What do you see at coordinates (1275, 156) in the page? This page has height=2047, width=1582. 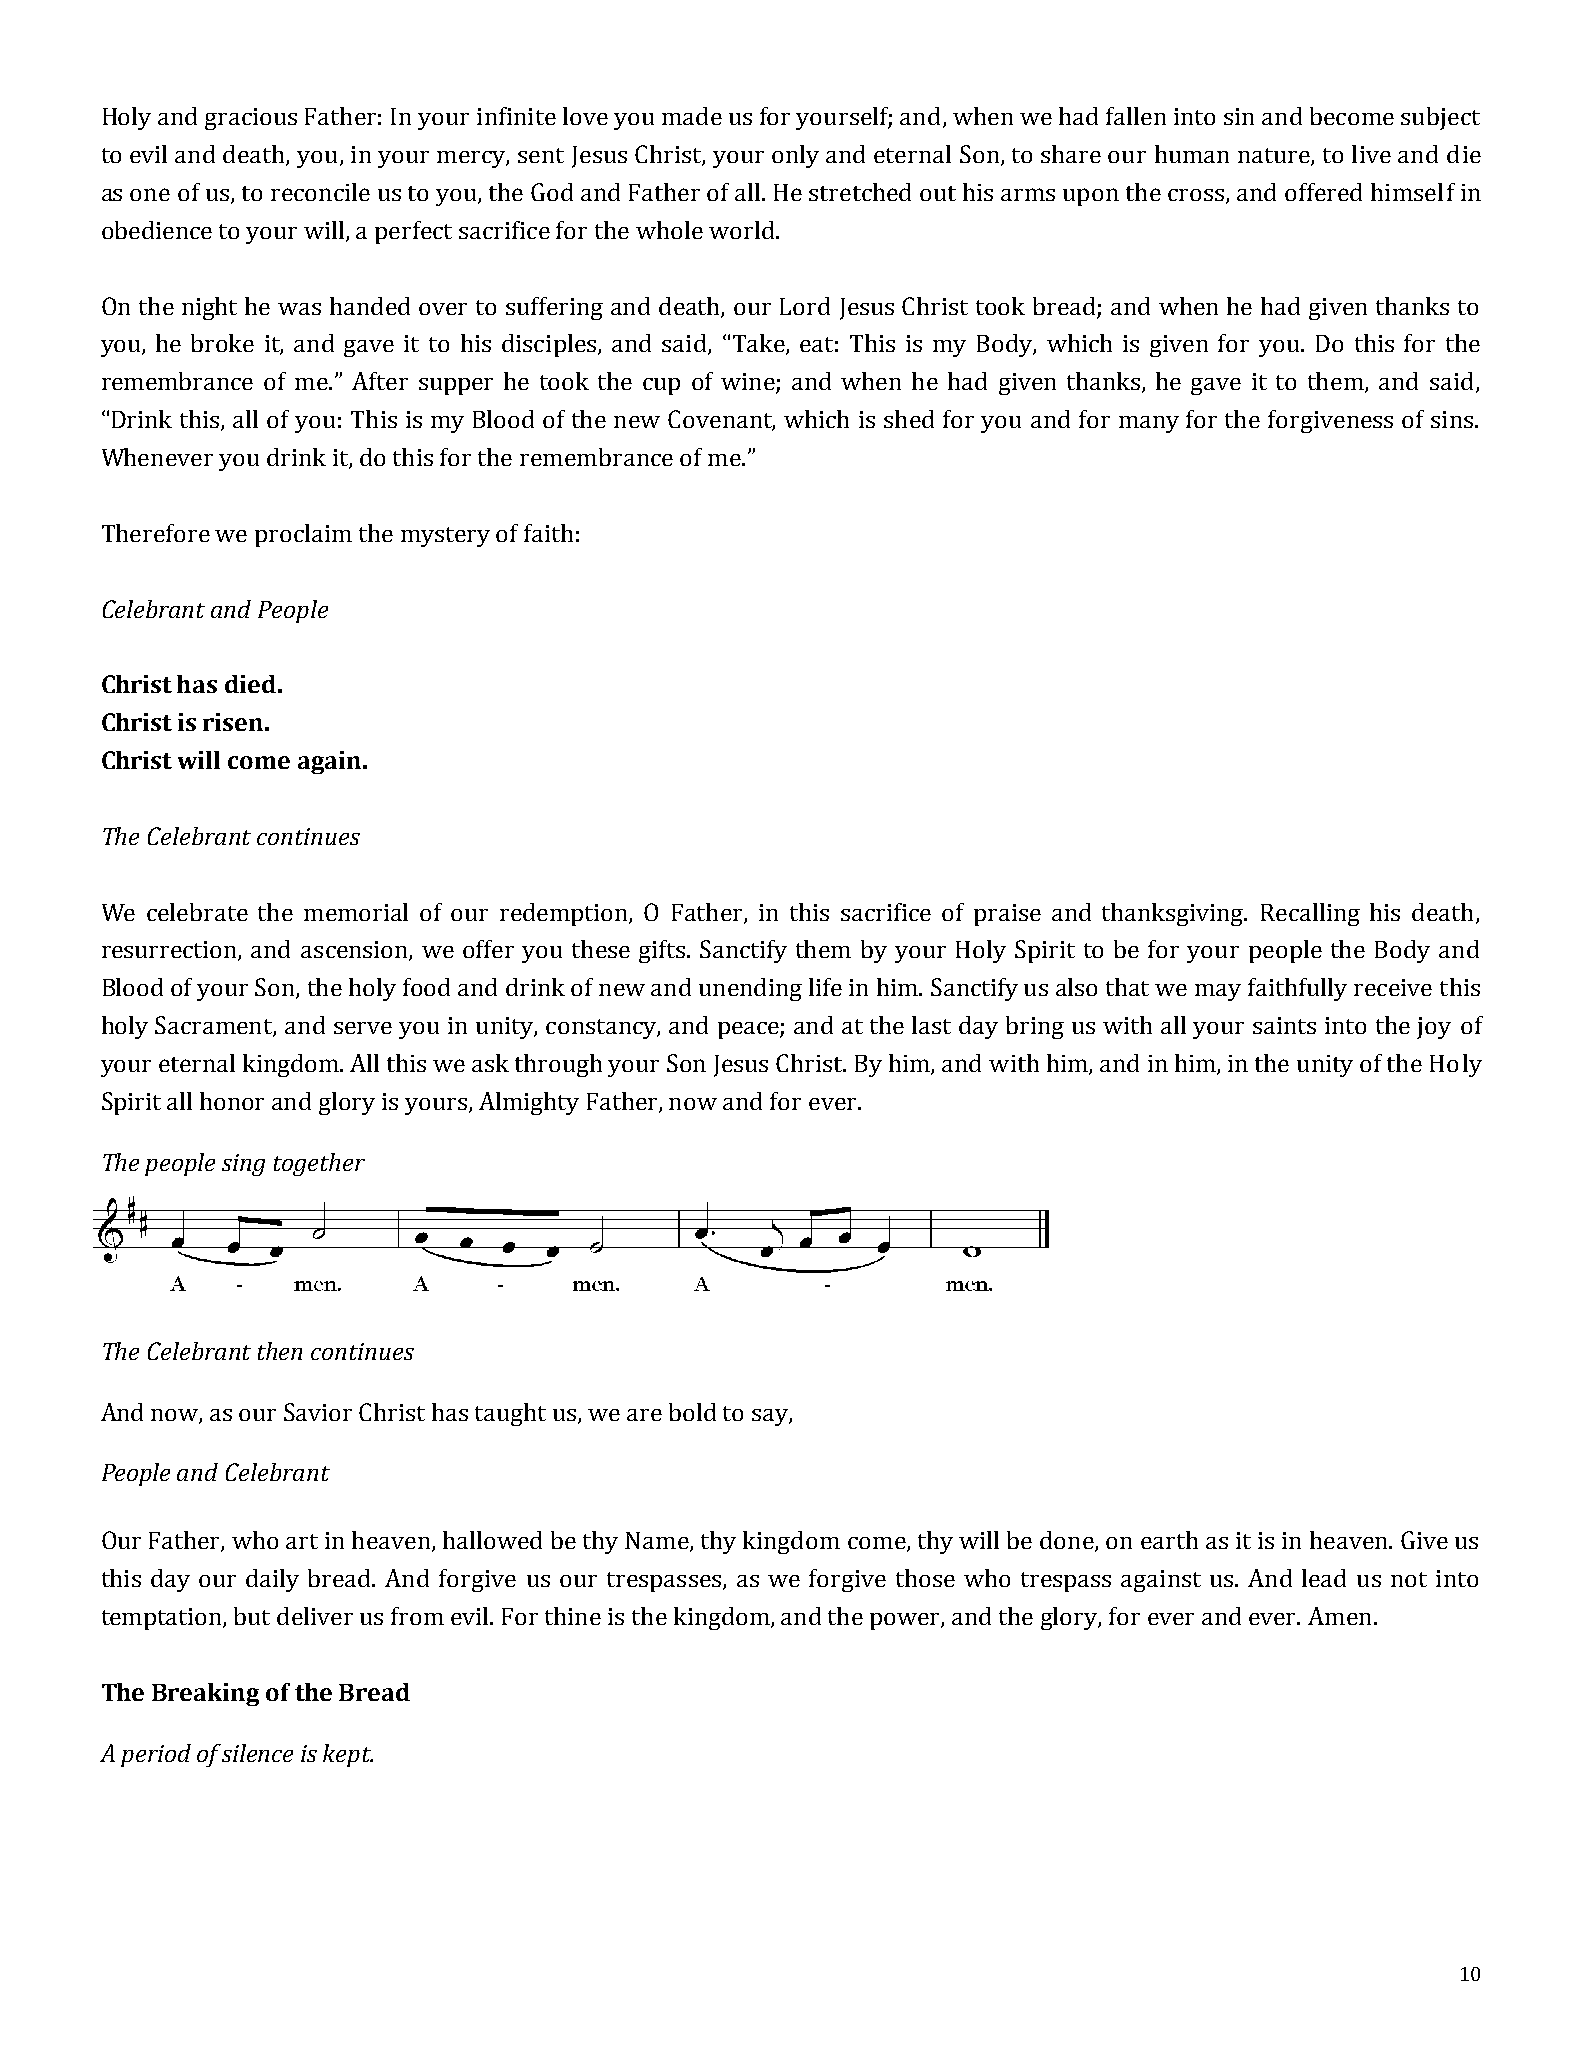 I see `nature` at bounding box center [1275, 156].
